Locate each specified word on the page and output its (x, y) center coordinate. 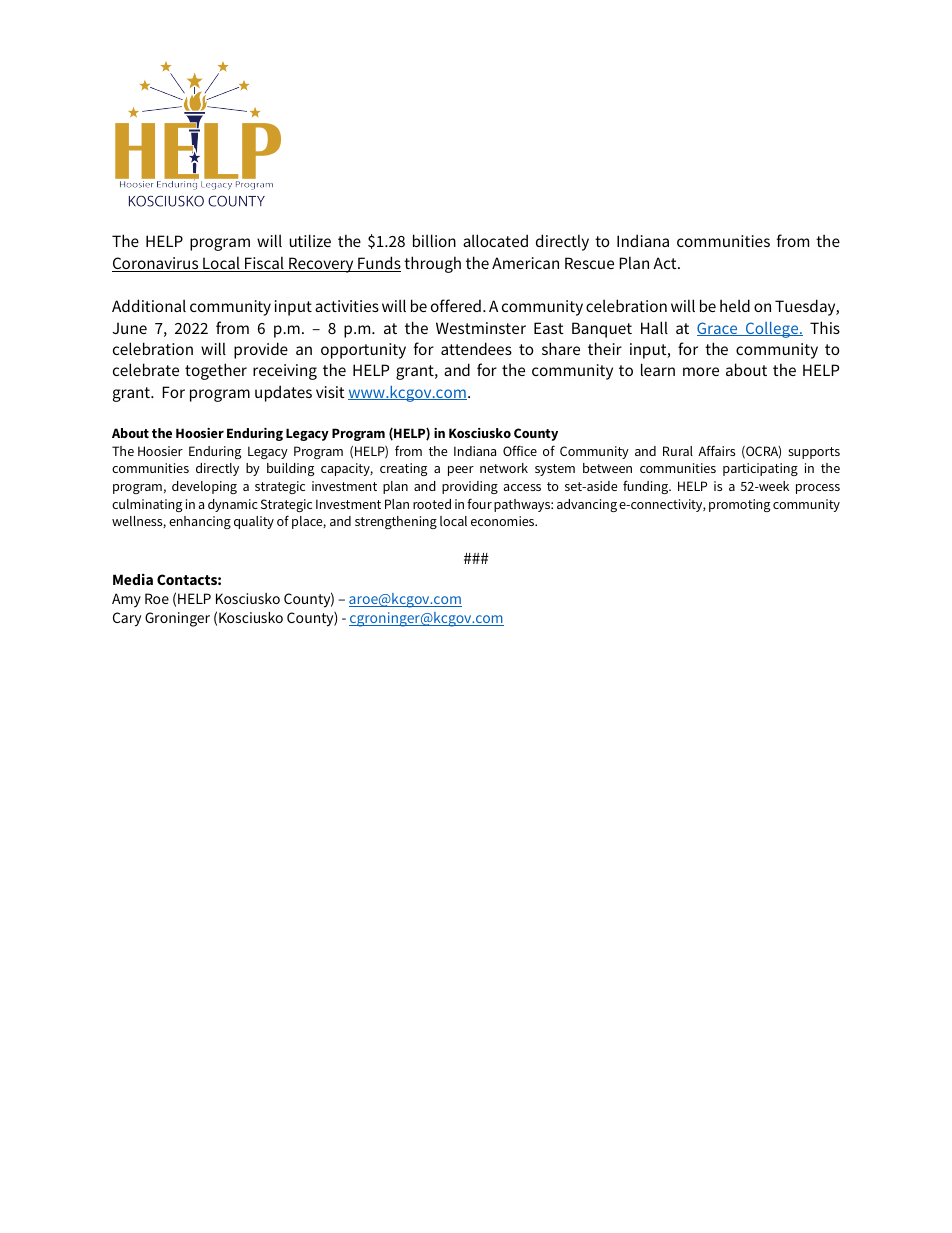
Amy (126, 600)
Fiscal (264, 264)
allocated (495, 240)
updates (283, 393)
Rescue (589, 263)
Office (520, 450)
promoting (739, 505)
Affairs (716, 450)
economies (504, 521)
